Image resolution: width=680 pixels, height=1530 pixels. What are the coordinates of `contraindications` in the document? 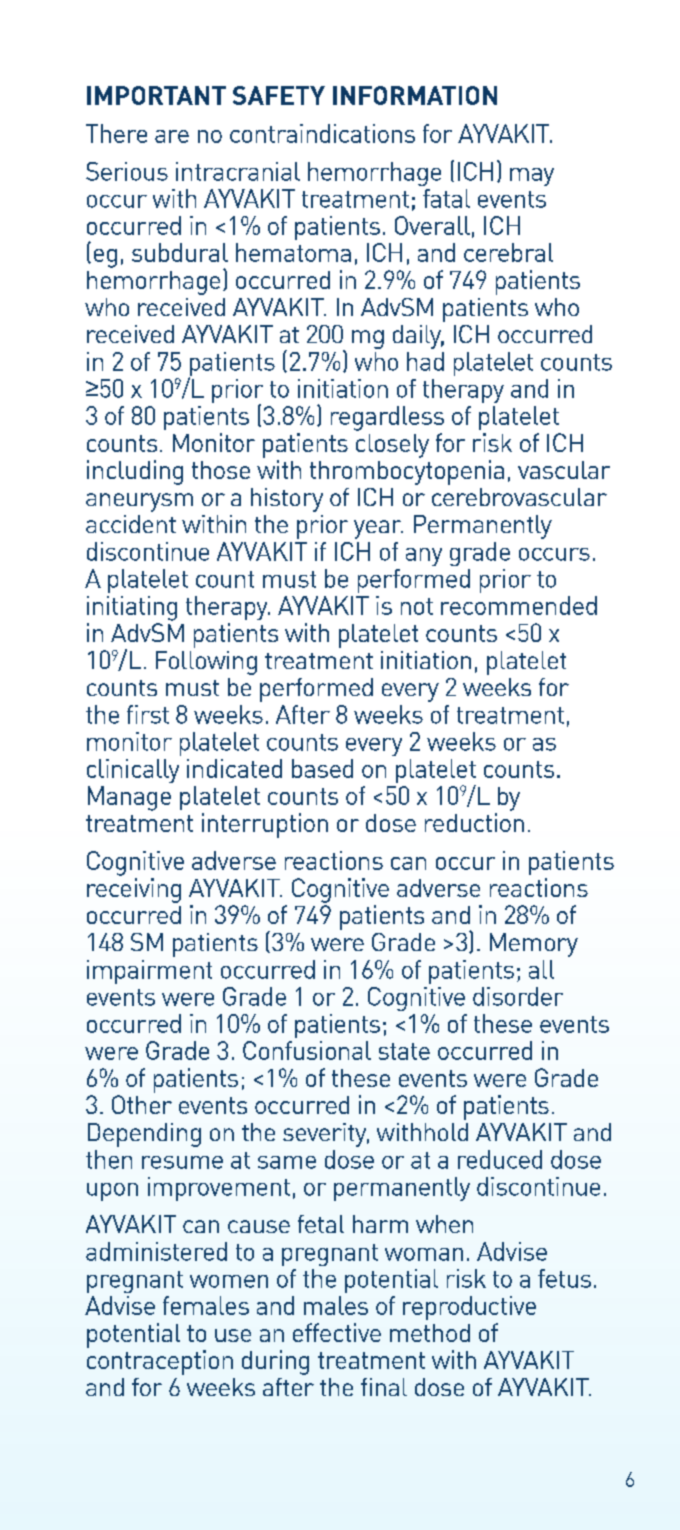 It's located at (322, 133).
